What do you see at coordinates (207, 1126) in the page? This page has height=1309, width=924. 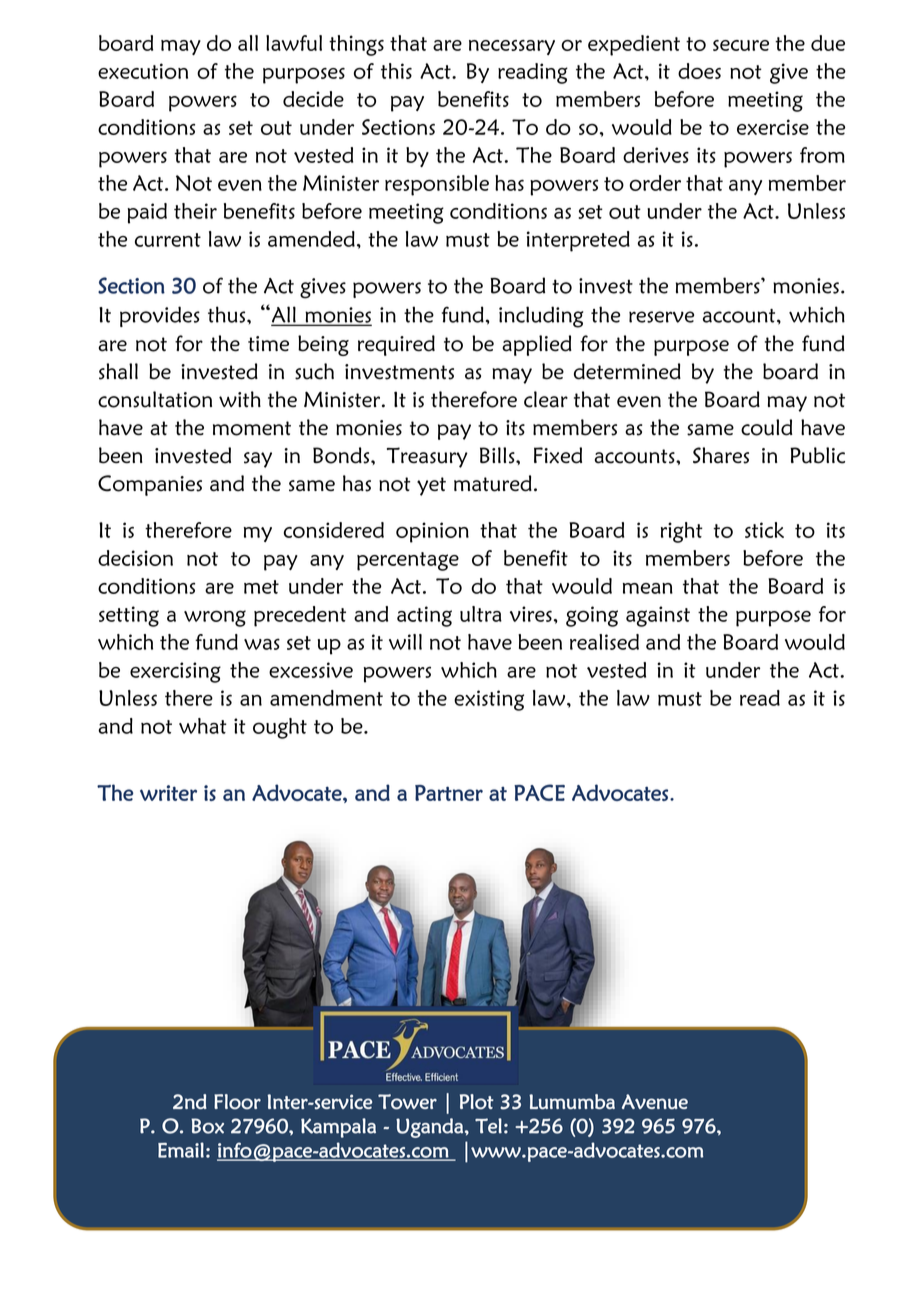 I see `Box` at bounding box center [207, 1126].
